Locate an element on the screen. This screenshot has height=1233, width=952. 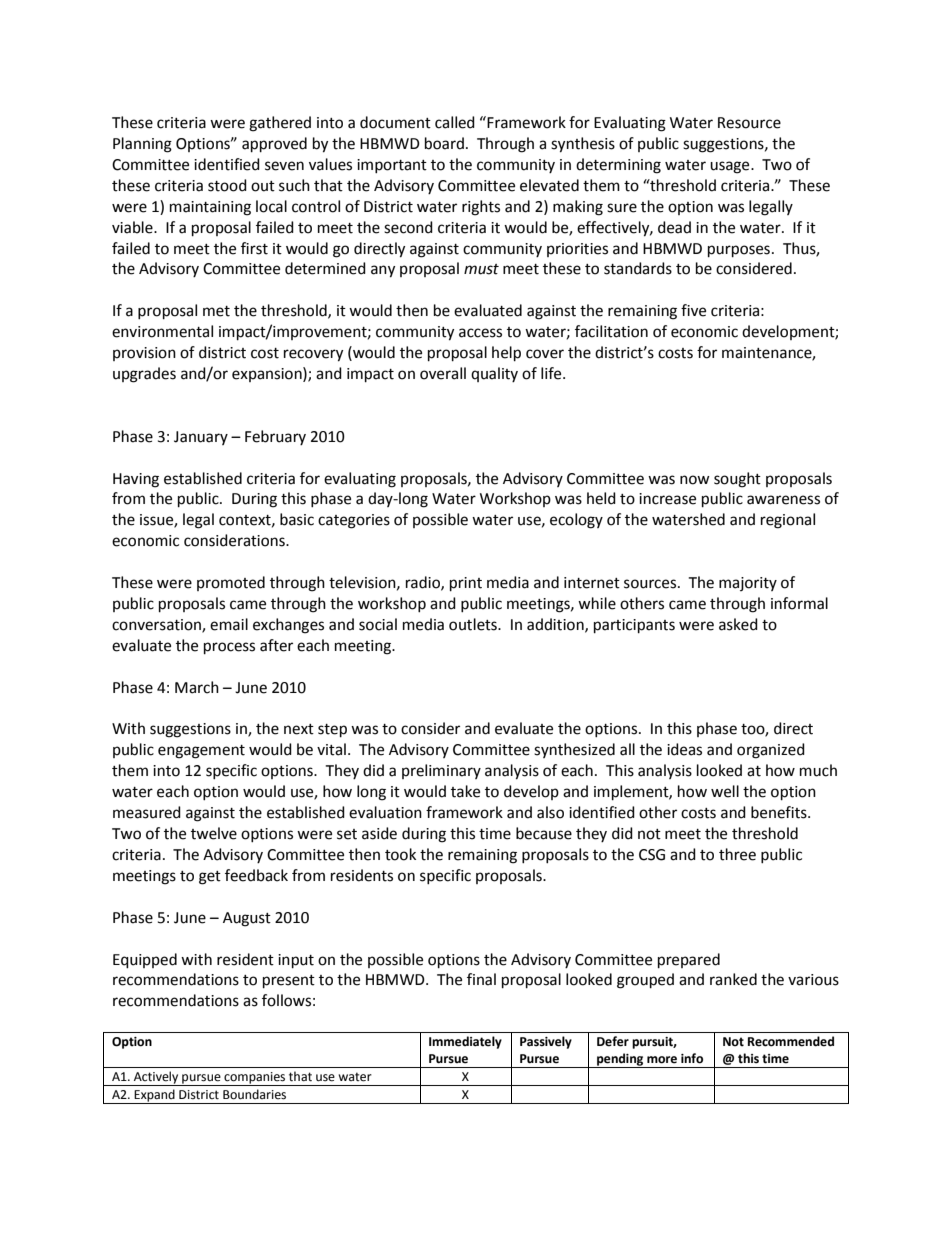
companies is located at coordinates (255, 1079).
